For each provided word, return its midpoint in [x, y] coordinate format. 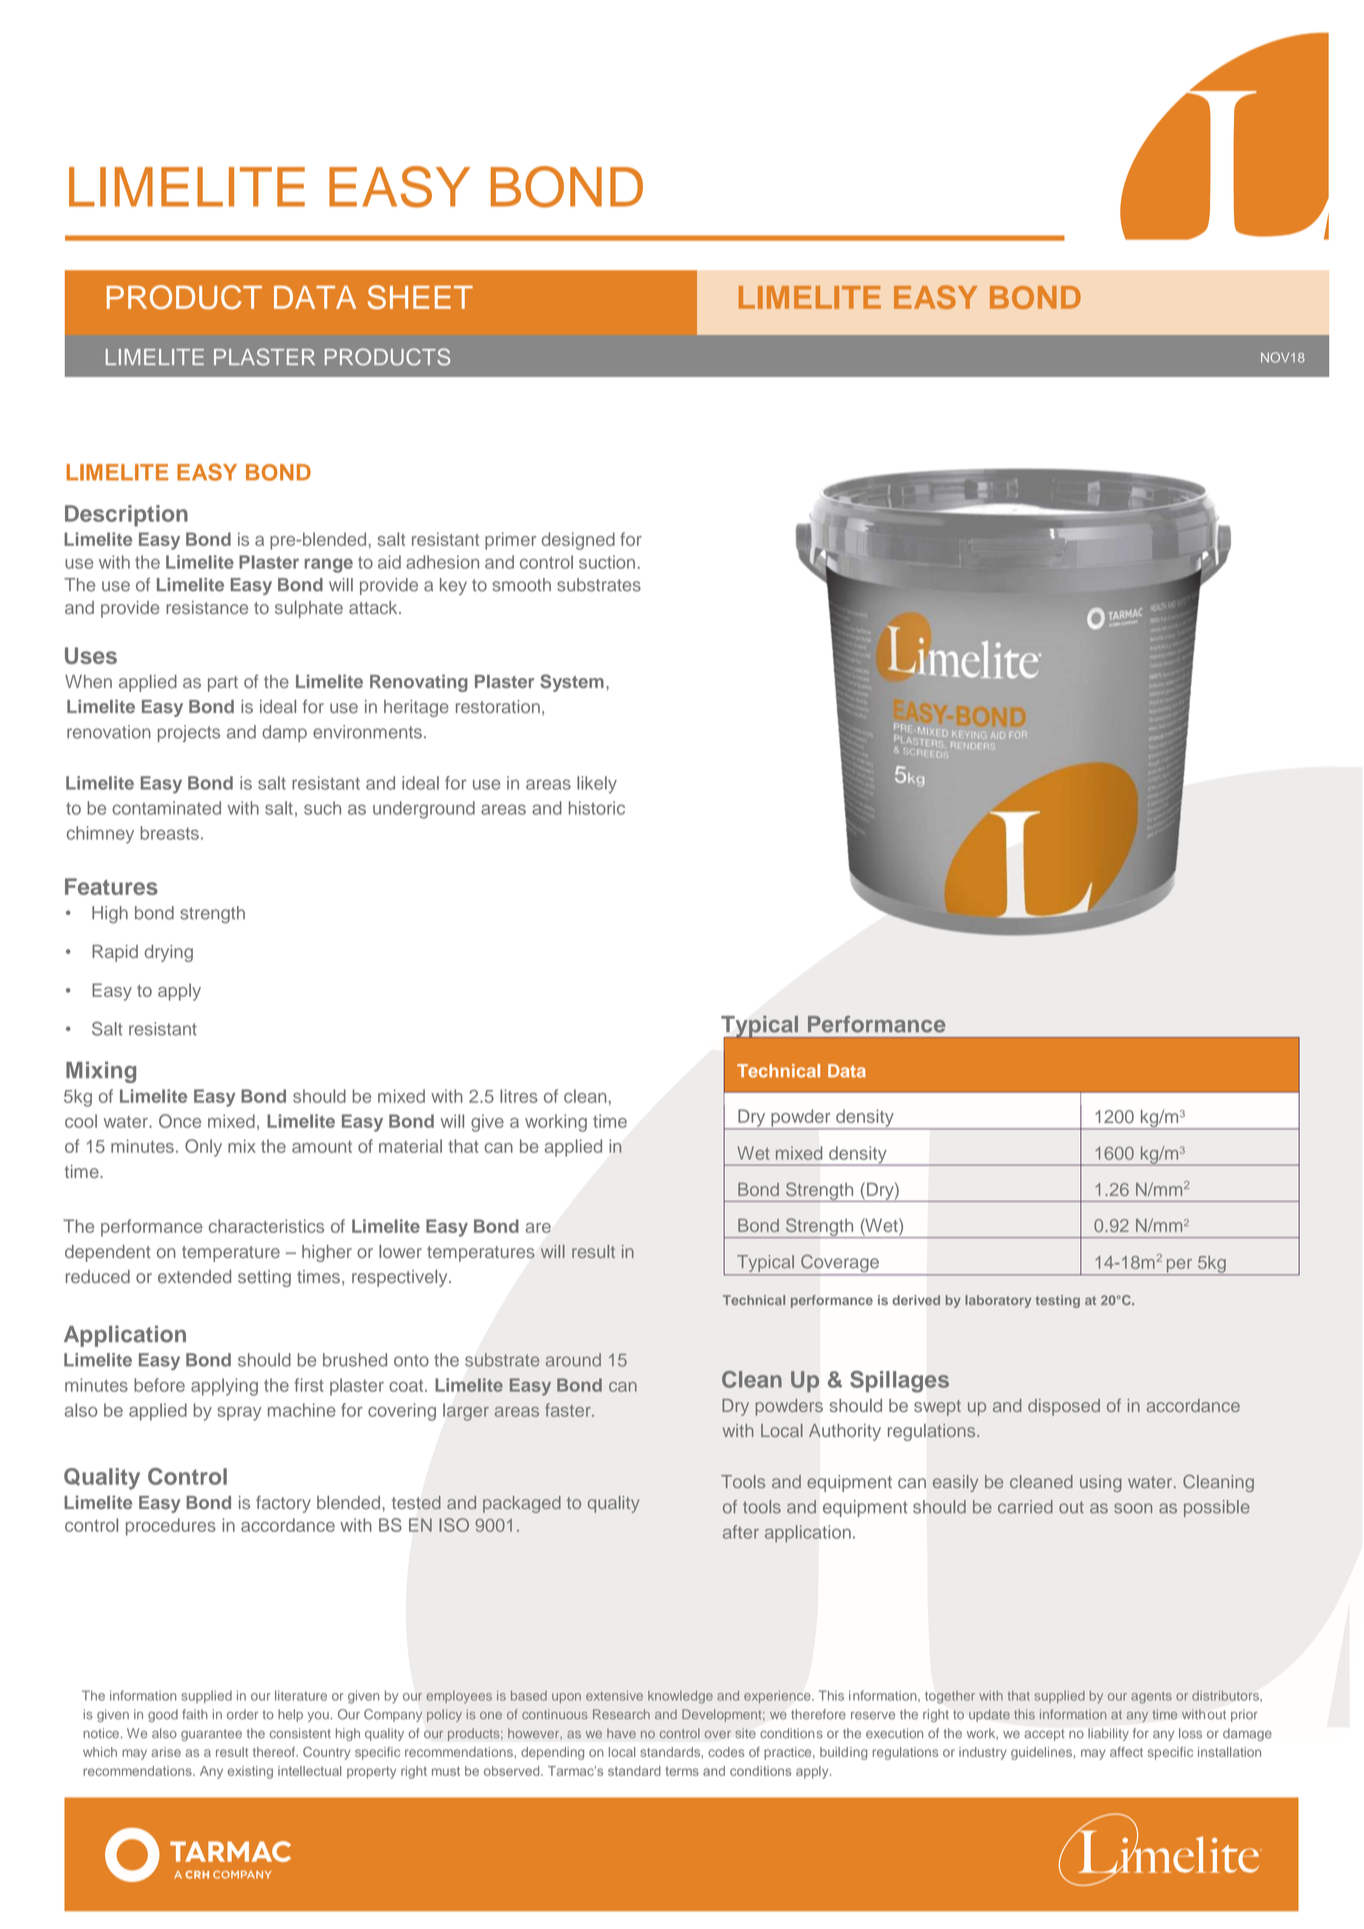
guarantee [211, 1735]
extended [194, 1276]
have [621, 1733]
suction [607, 562]
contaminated [166, 808]
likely [597, 785]
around [573, 1360]
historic [597, 808]
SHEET [420, 297]
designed [578, 541]
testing [1058, 1301]
